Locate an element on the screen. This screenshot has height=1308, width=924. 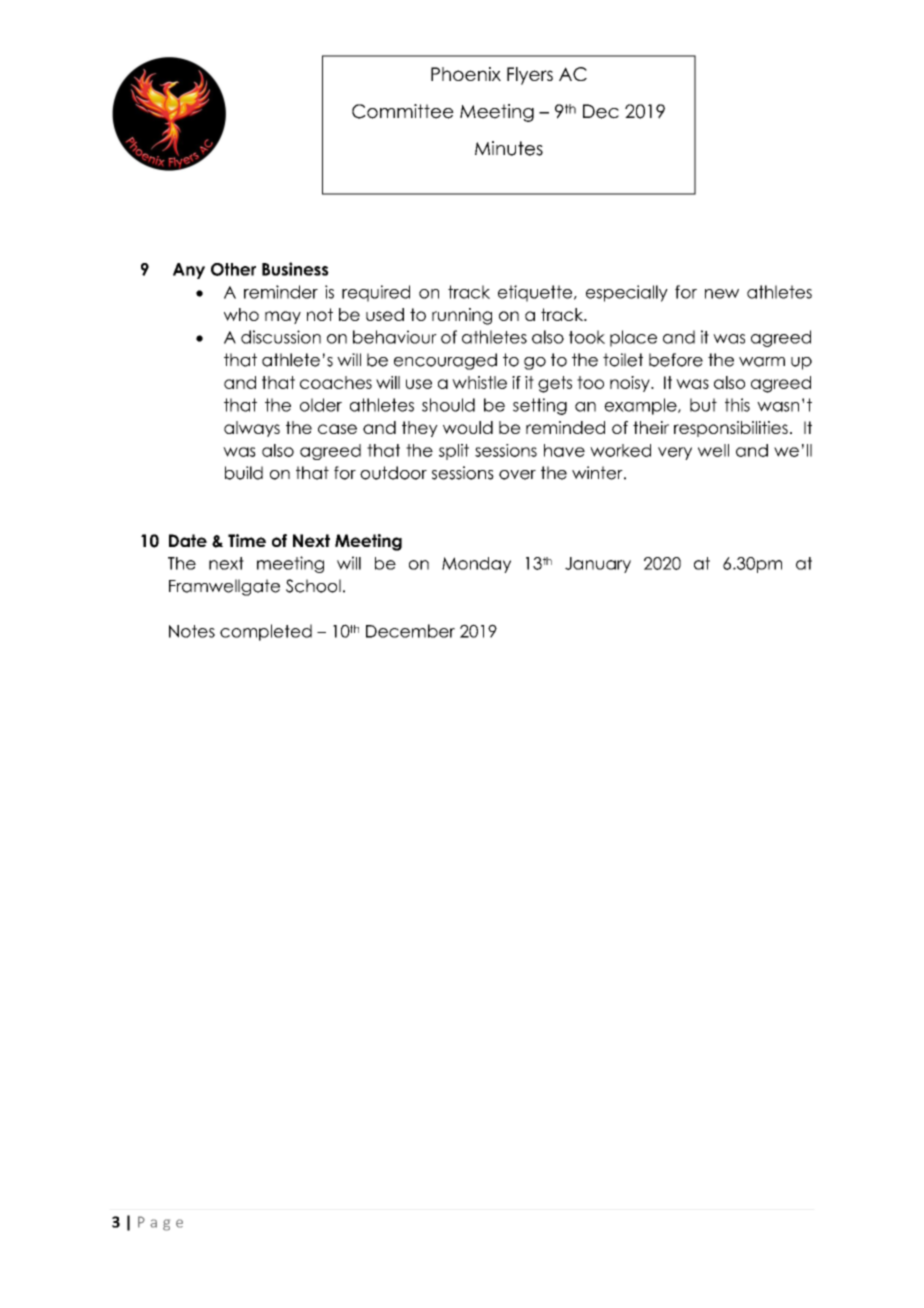
Phoenix is located at coordinates (466, 74).
